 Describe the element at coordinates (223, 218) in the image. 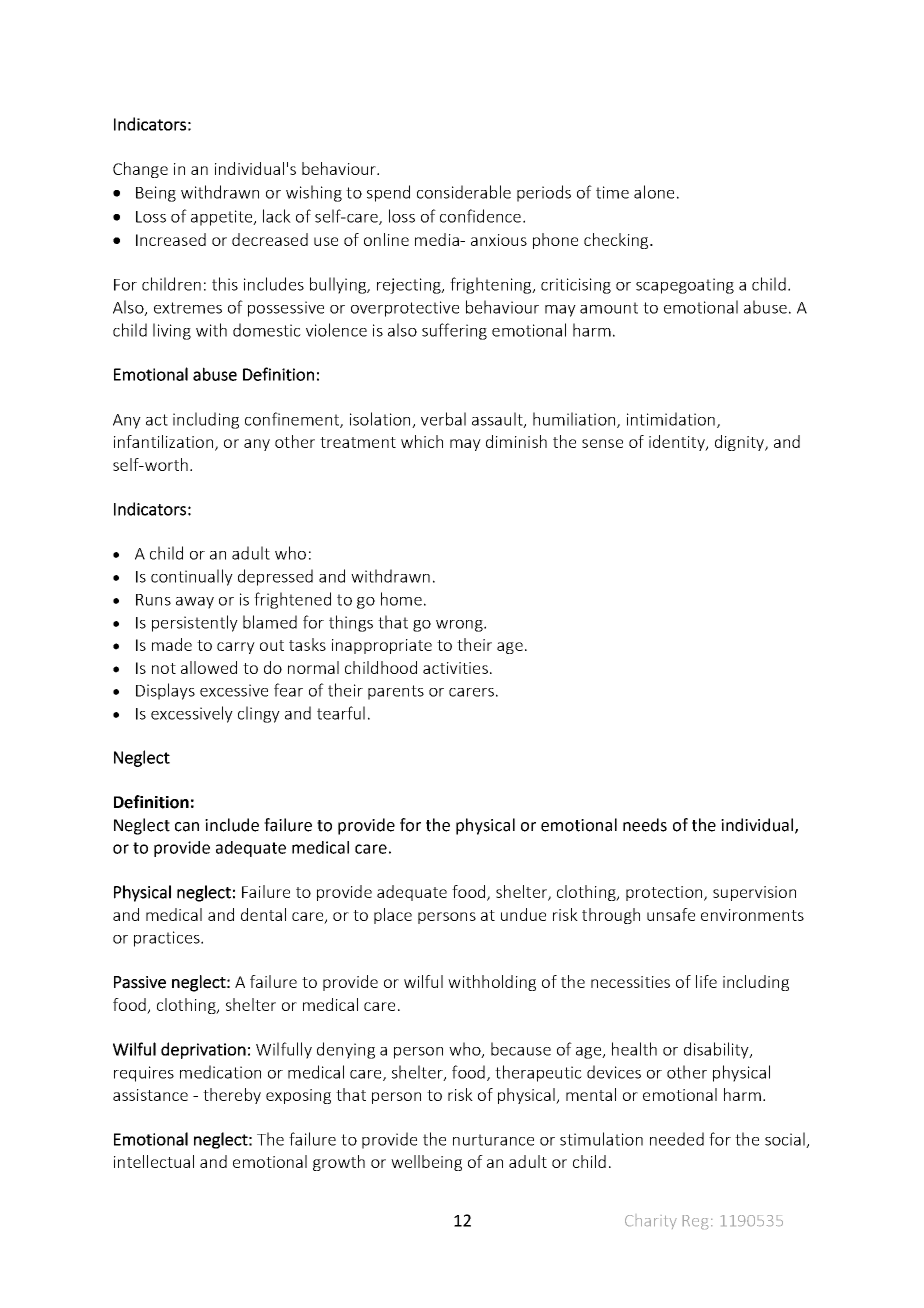

I see `appetite` at that location.
